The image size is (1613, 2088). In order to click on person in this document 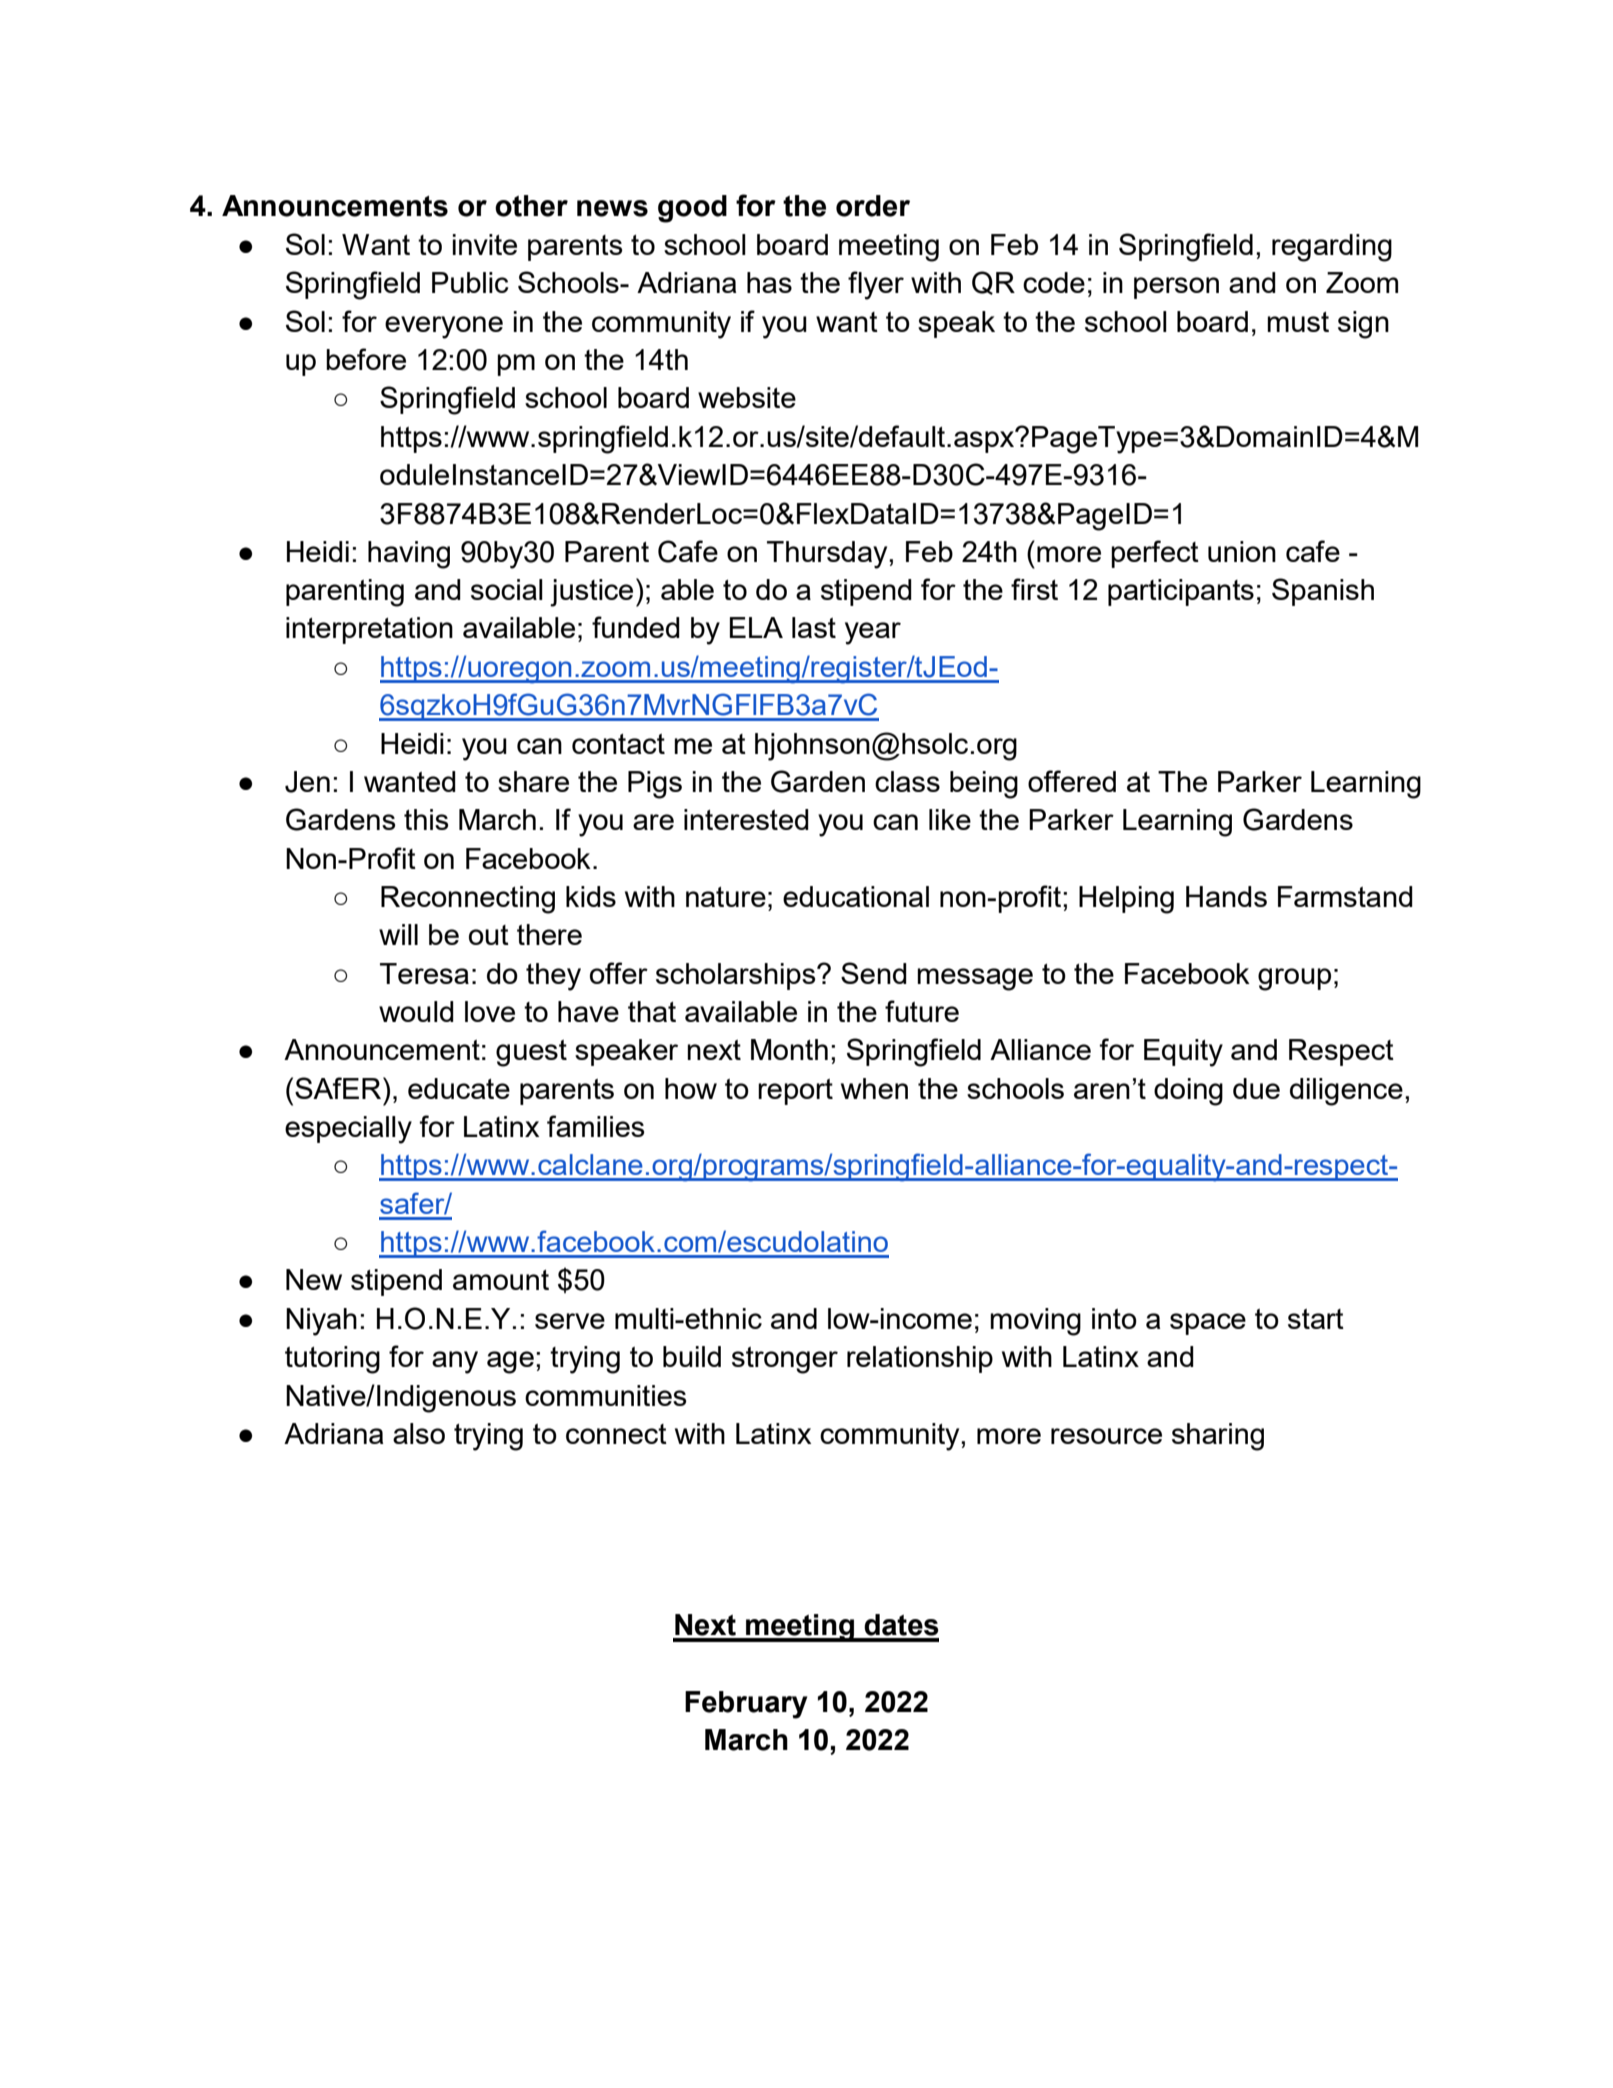, I will do `click(1176, 288)`.
